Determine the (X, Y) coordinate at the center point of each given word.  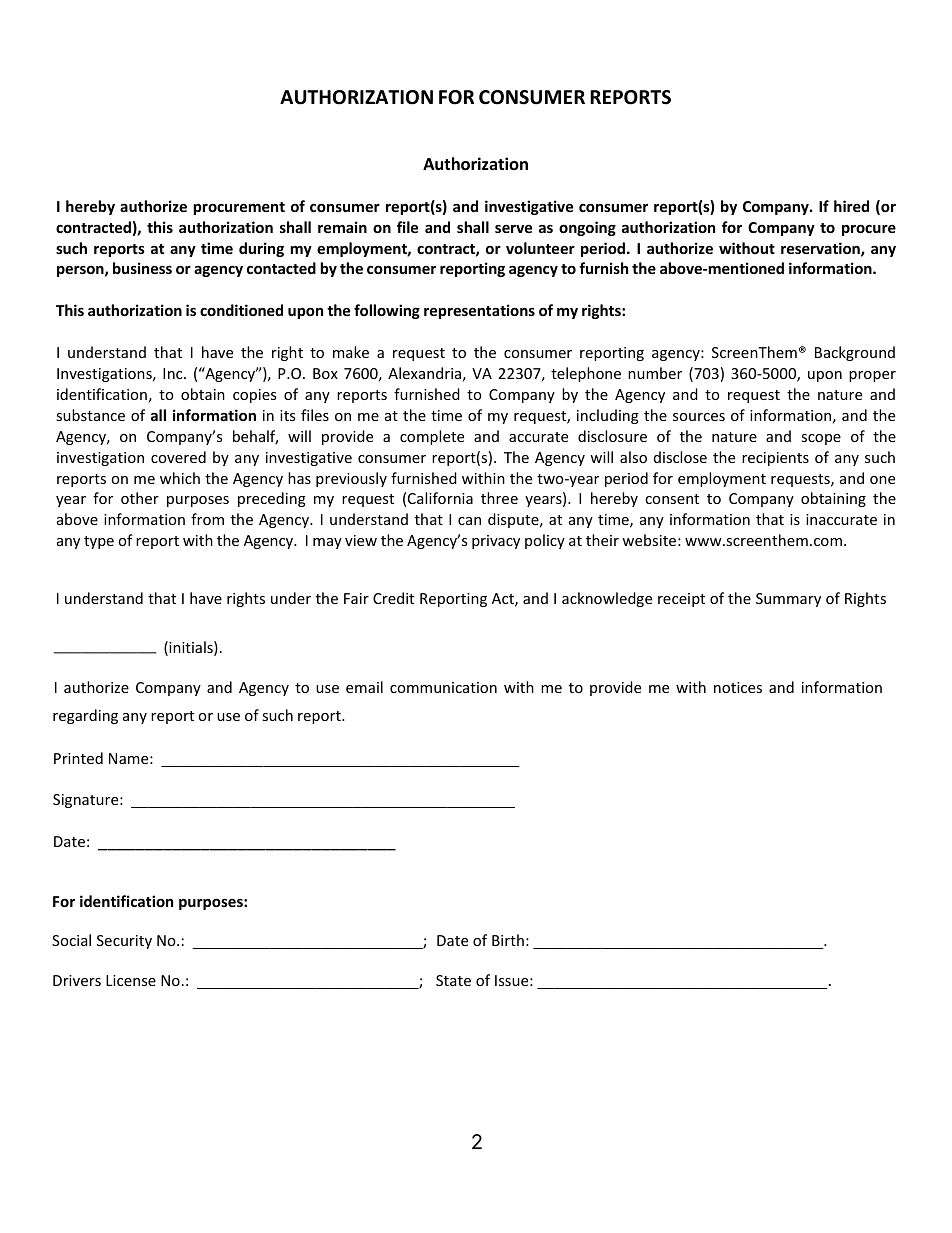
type (99, 542)
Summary (788, 600)
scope (821, 439)
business (142, 268)
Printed (78, 758)
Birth (508, 940)
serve (513, 229)
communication (443, 687)
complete (432, 437)
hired (851, 206)
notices (738, 687)
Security (124, 942)
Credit (393, 598)
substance (90, 415)
